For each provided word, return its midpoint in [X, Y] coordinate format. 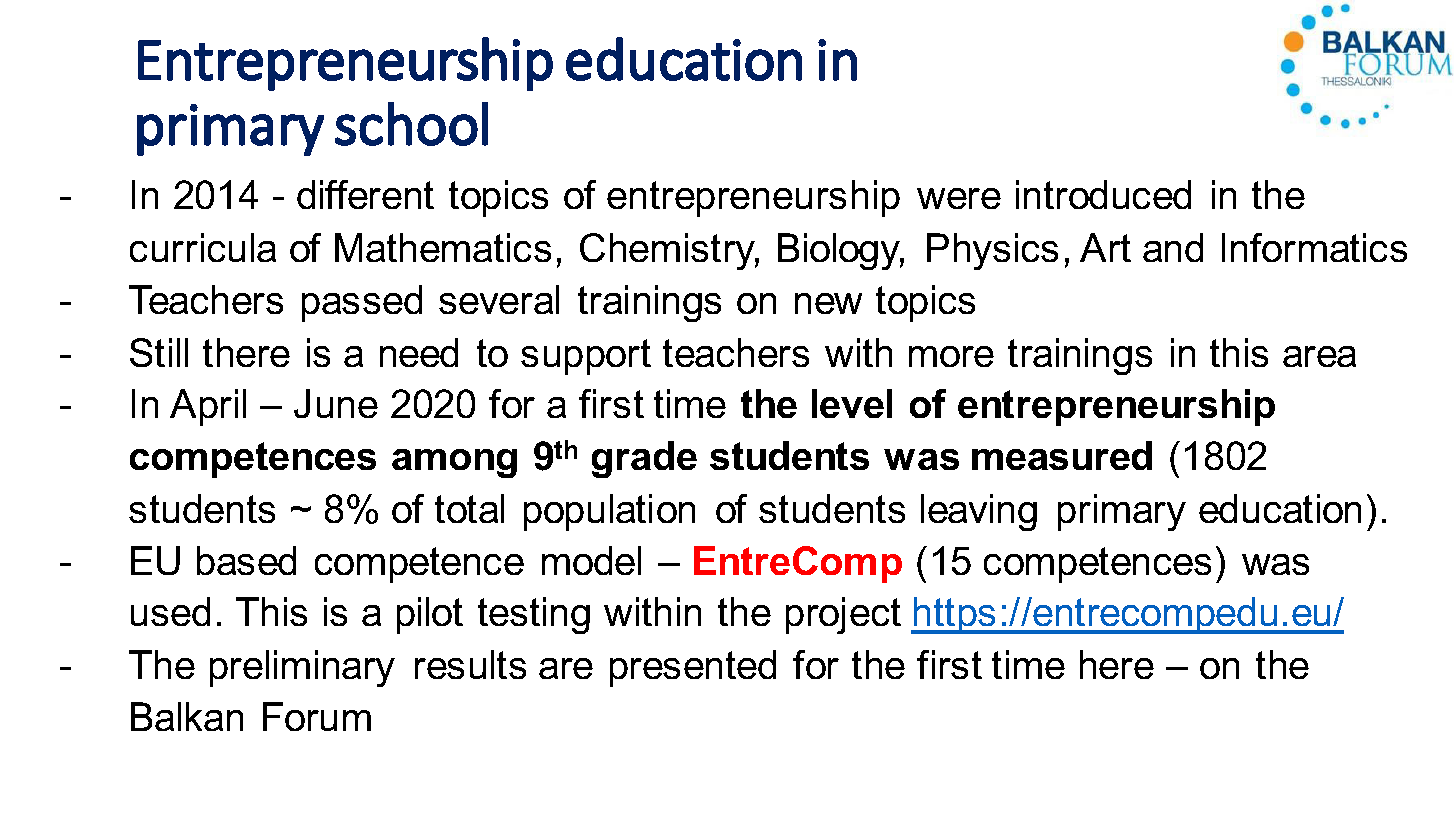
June [336, 403]
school [411, 124]
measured [1062, 455]
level [852, 403]
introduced [1103, 194]
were [959, 198]
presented [693, 668]
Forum [317, 716]
